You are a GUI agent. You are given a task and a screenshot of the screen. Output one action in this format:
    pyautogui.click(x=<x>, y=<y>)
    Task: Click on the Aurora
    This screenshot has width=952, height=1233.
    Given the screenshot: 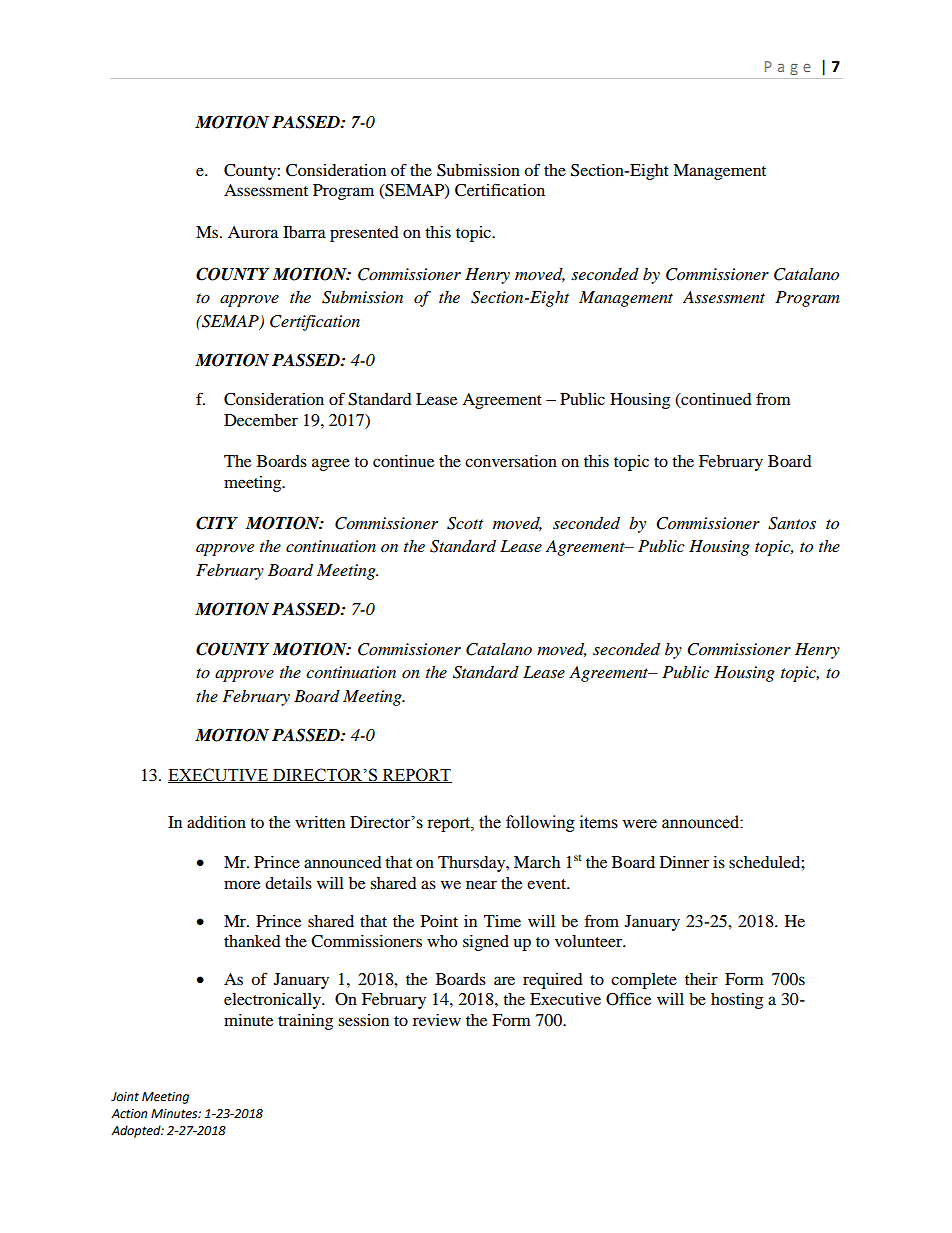 What is the action you would take?
    pyautogui.click(x=253, y=232)
